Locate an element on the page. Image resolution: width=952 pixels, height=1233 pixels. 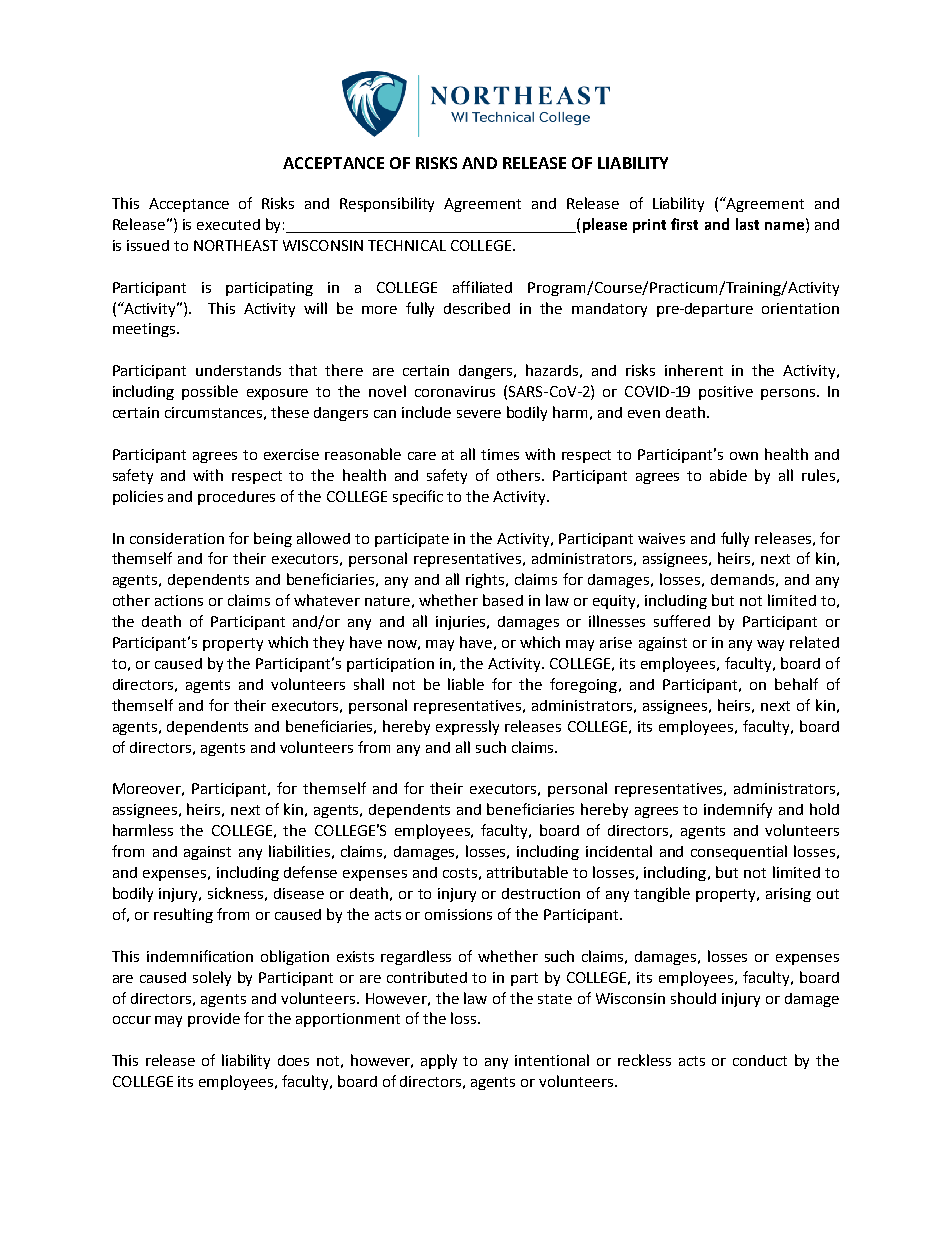
executed is located at coordinates (228, 224).
